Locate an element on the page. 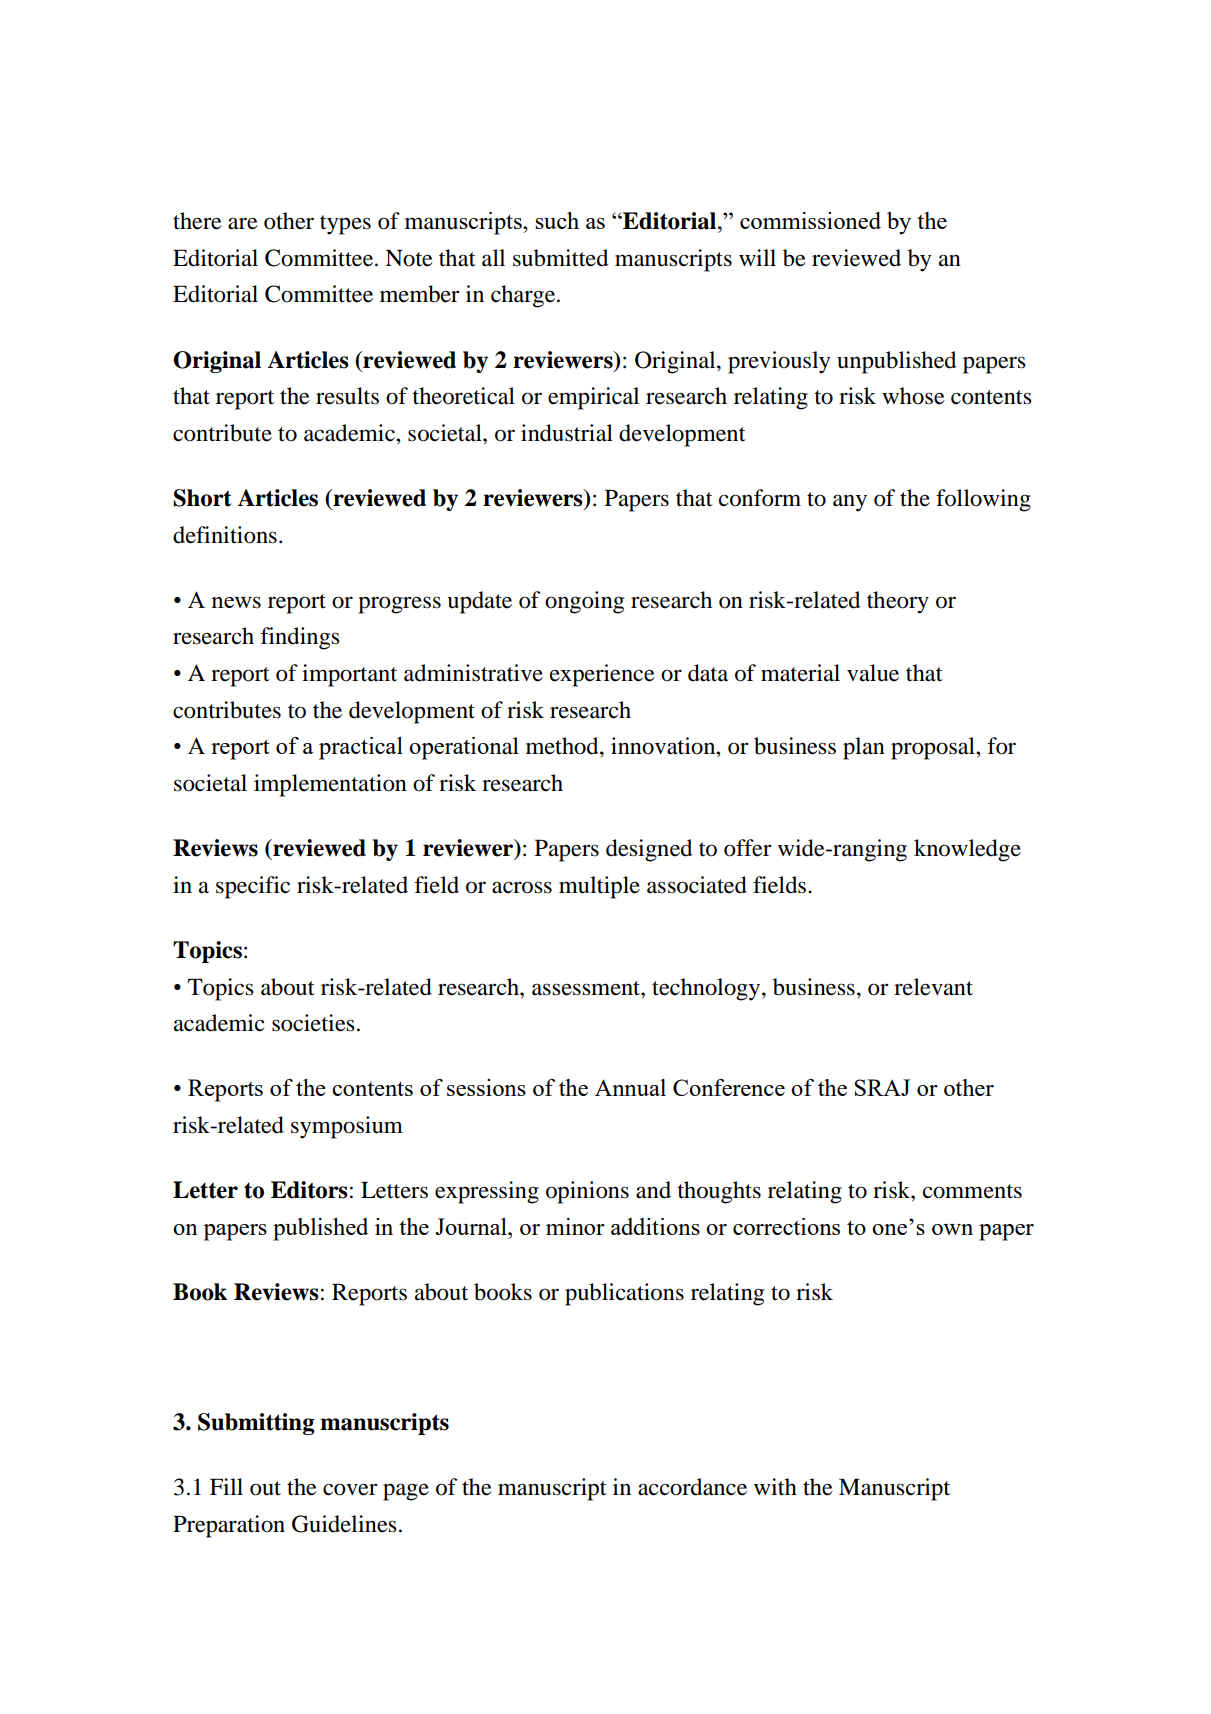 This image has height=1714, width=1211. accordance is located at coordinates (692, 1487).
